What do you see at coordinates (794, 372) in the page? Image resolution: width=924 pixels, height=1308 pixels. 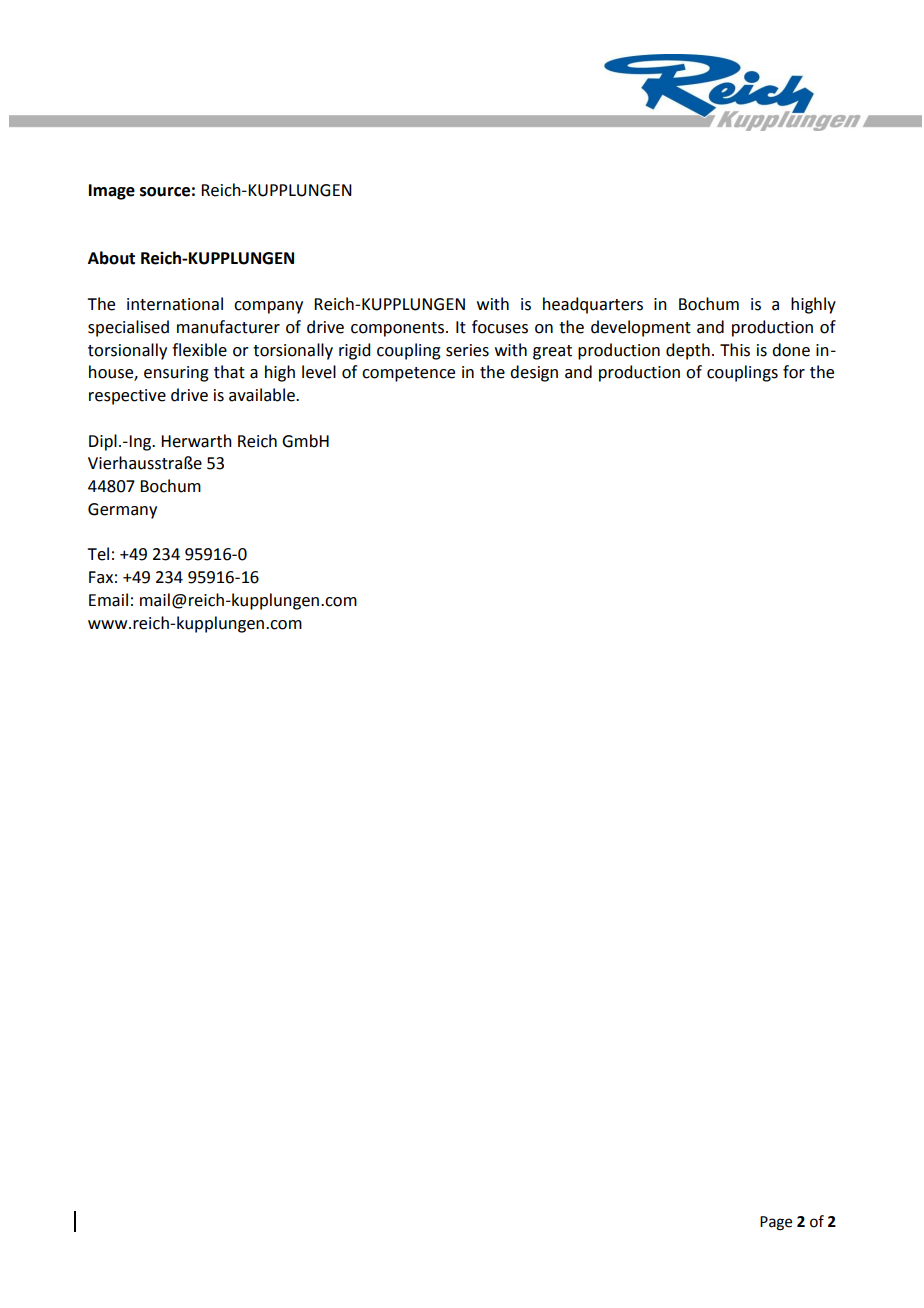 I see `for` at bounding box center [794, 372].
